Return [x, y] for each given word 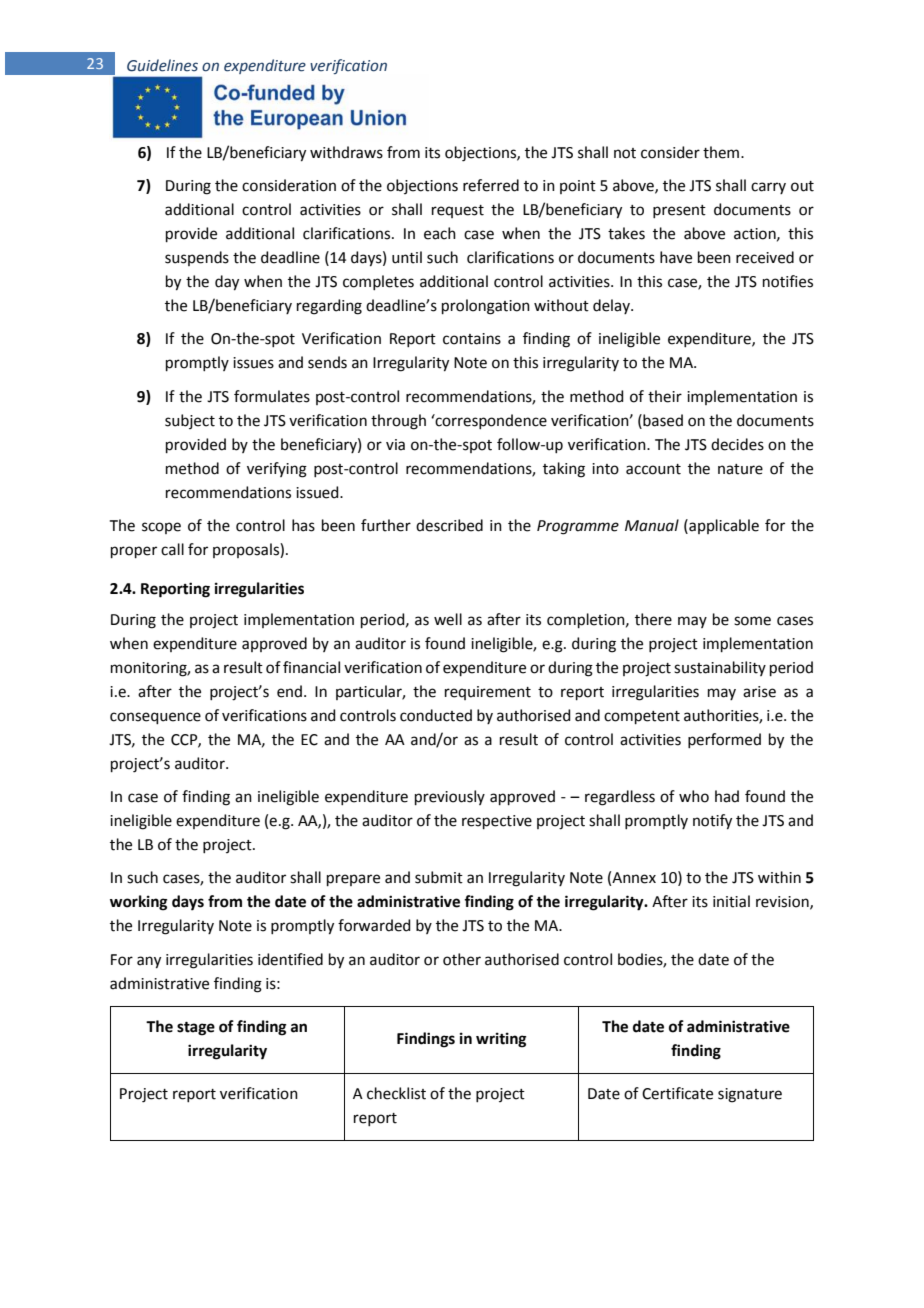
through [398, 422]
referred [491, 185]
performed [724, 740]
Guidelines [162, 65]
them [722, 152]
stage [196, 1029]
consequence [155, 718]
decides [737, 444]
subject [190, 421]
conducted [436, 715]
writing [501, 1040]
